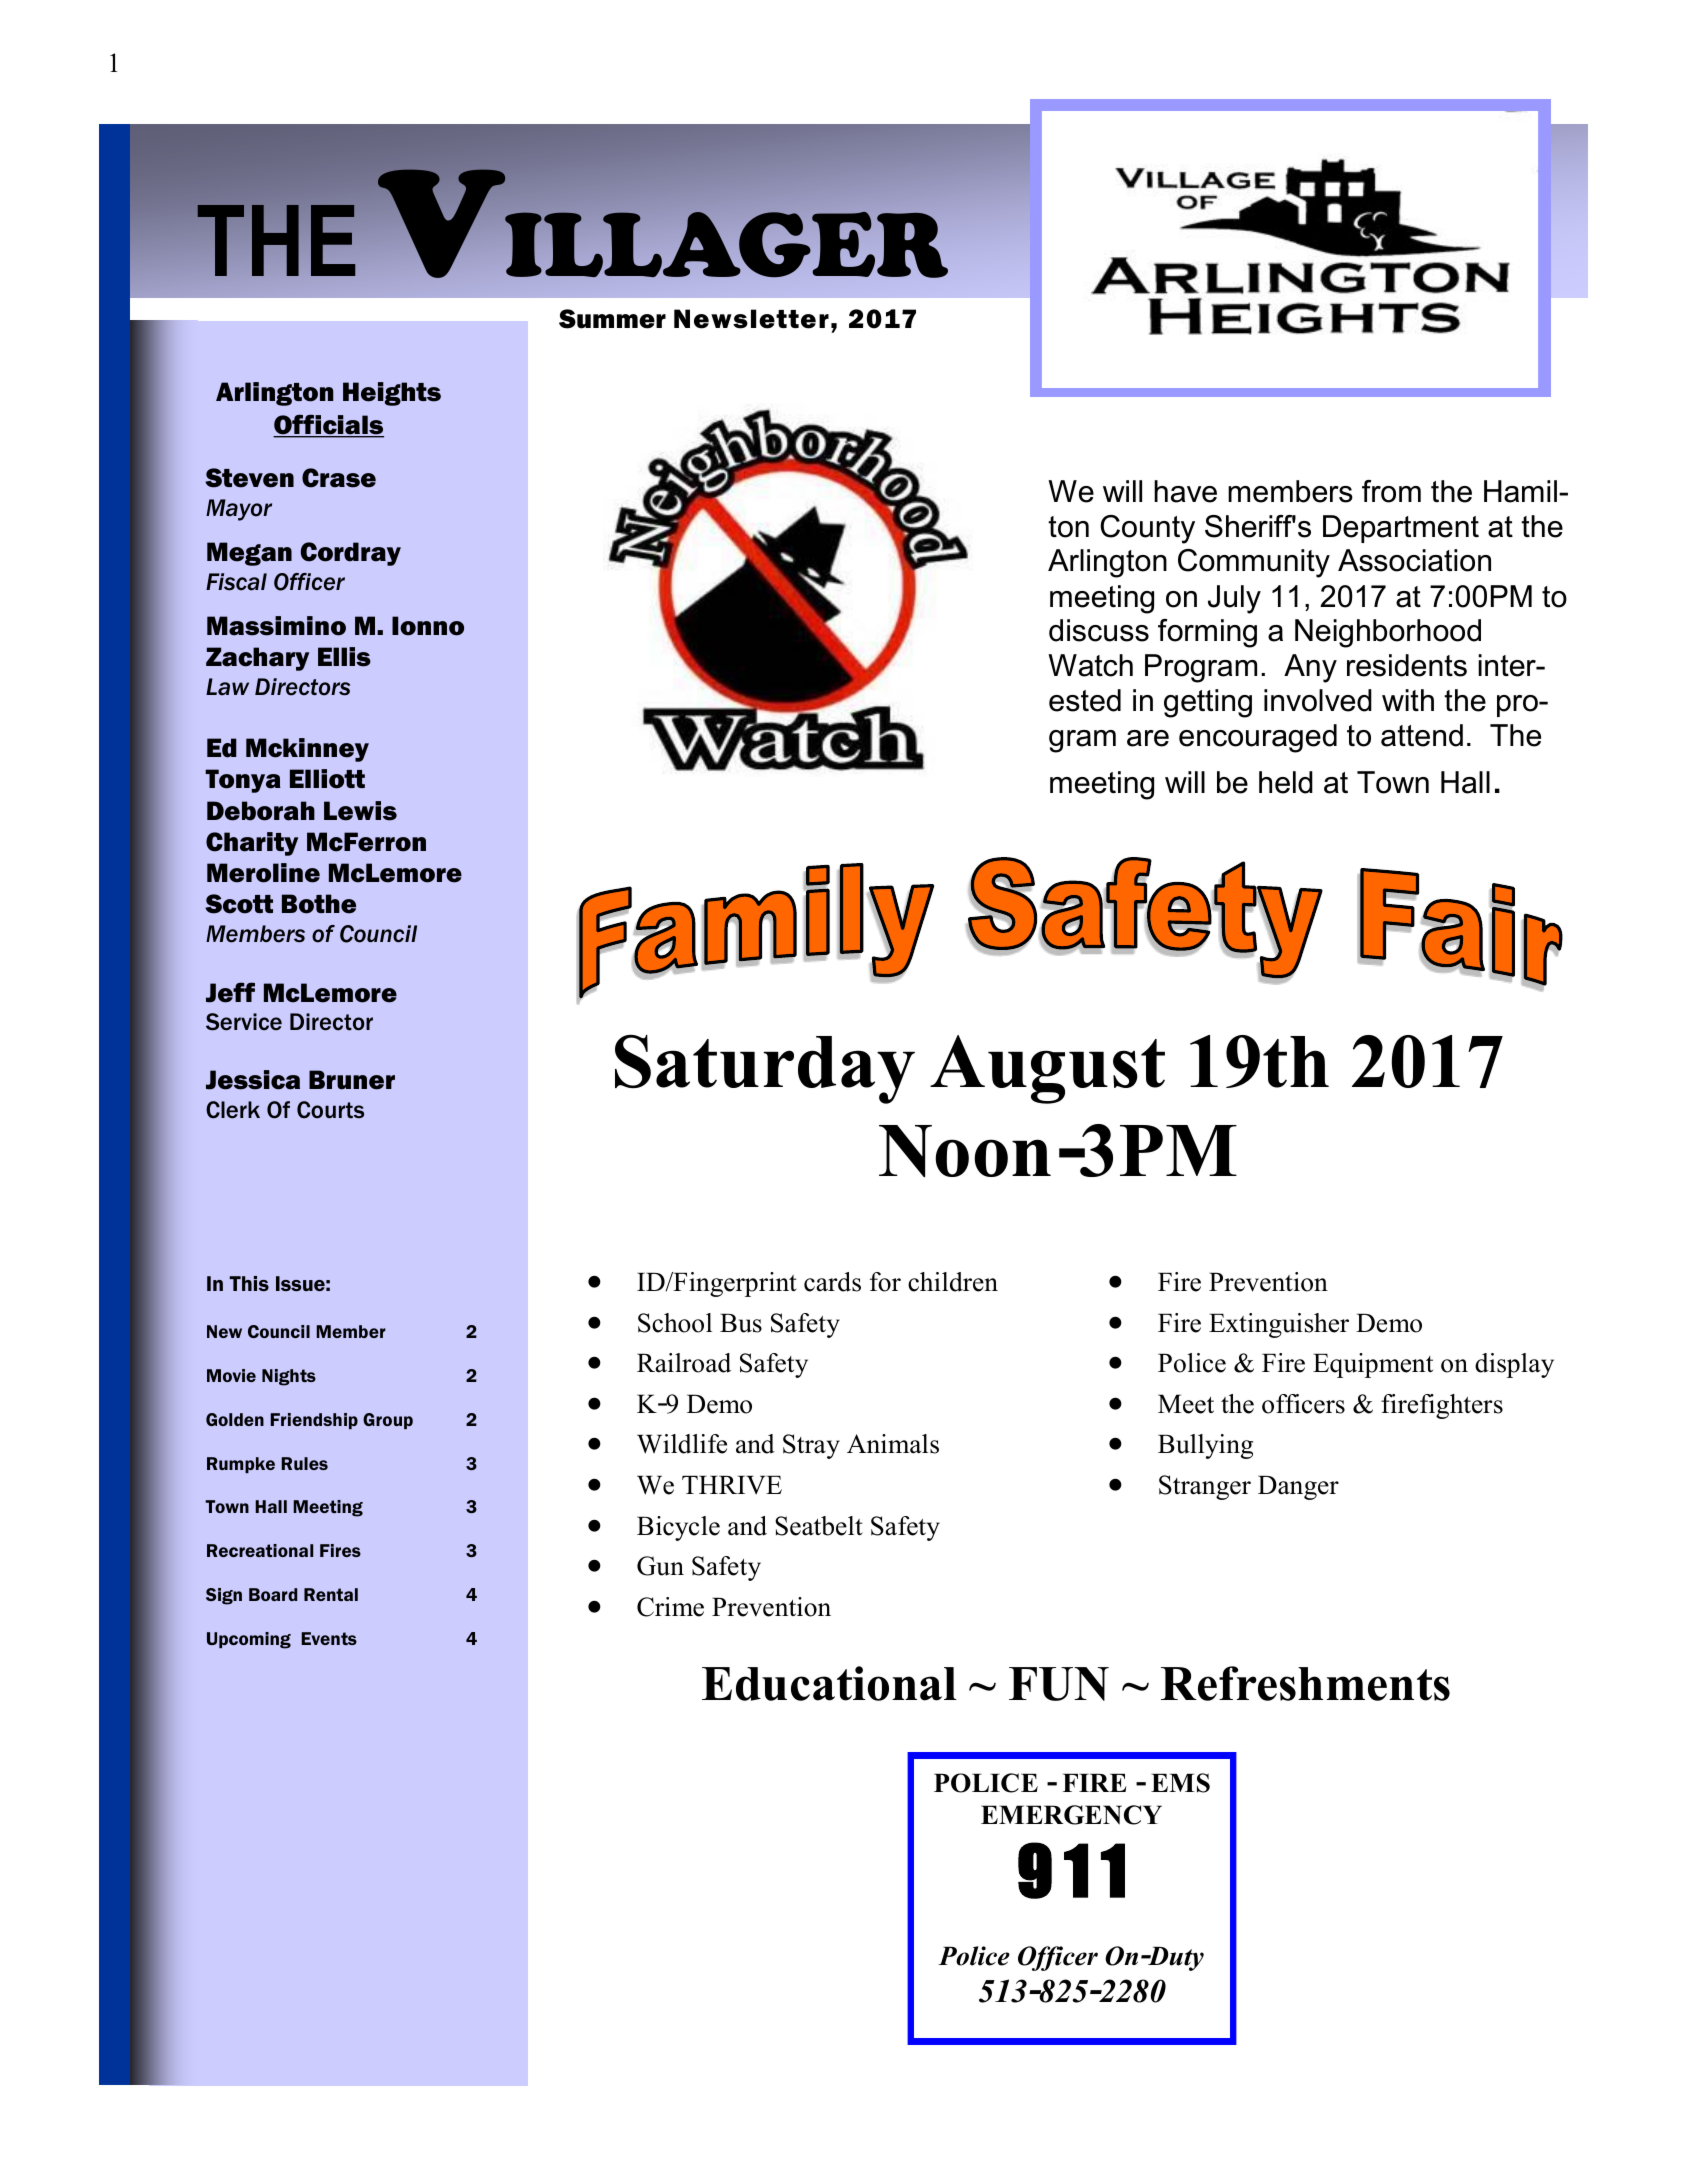  Describe the element at coordinates (1373, 1365) in the page. I see `Equipment` at that location.
